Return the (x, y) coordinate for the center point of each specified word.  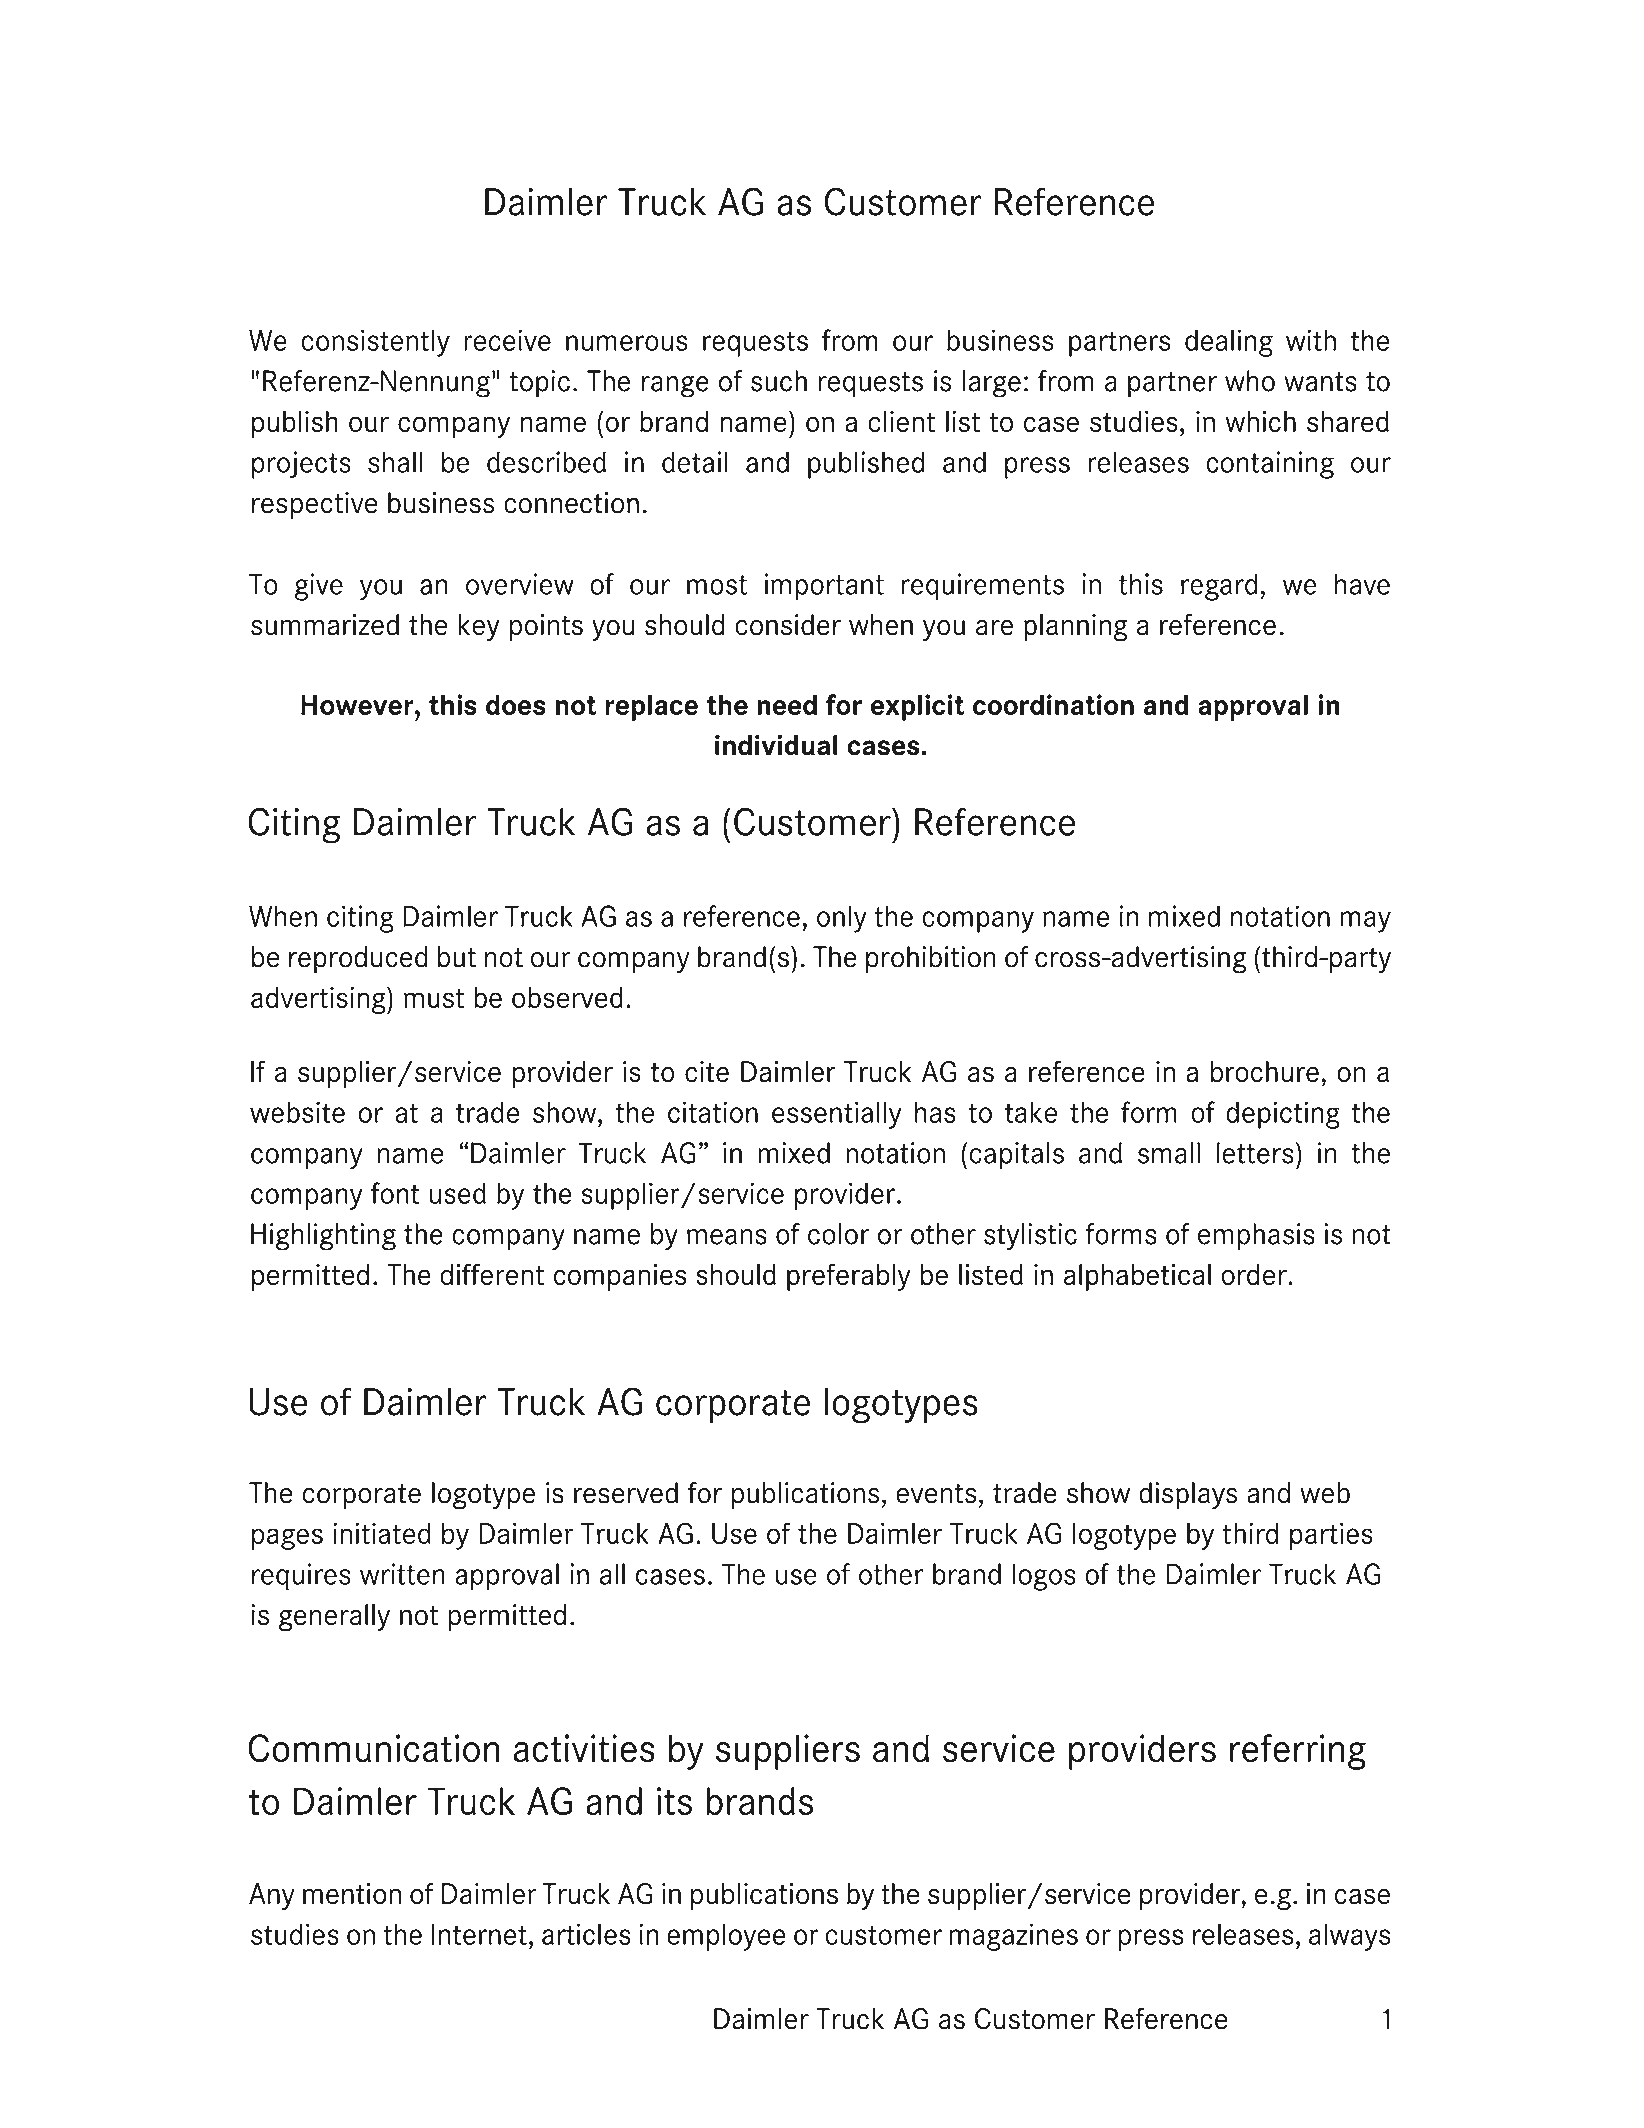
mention (352, 1894)
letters (1255, 1153)
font (395, 1193)
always (1349, 1937)
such (779, 381)
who (1250, 381)
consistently (375, 343)
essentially (837, 1115)
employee (726, 1937)
